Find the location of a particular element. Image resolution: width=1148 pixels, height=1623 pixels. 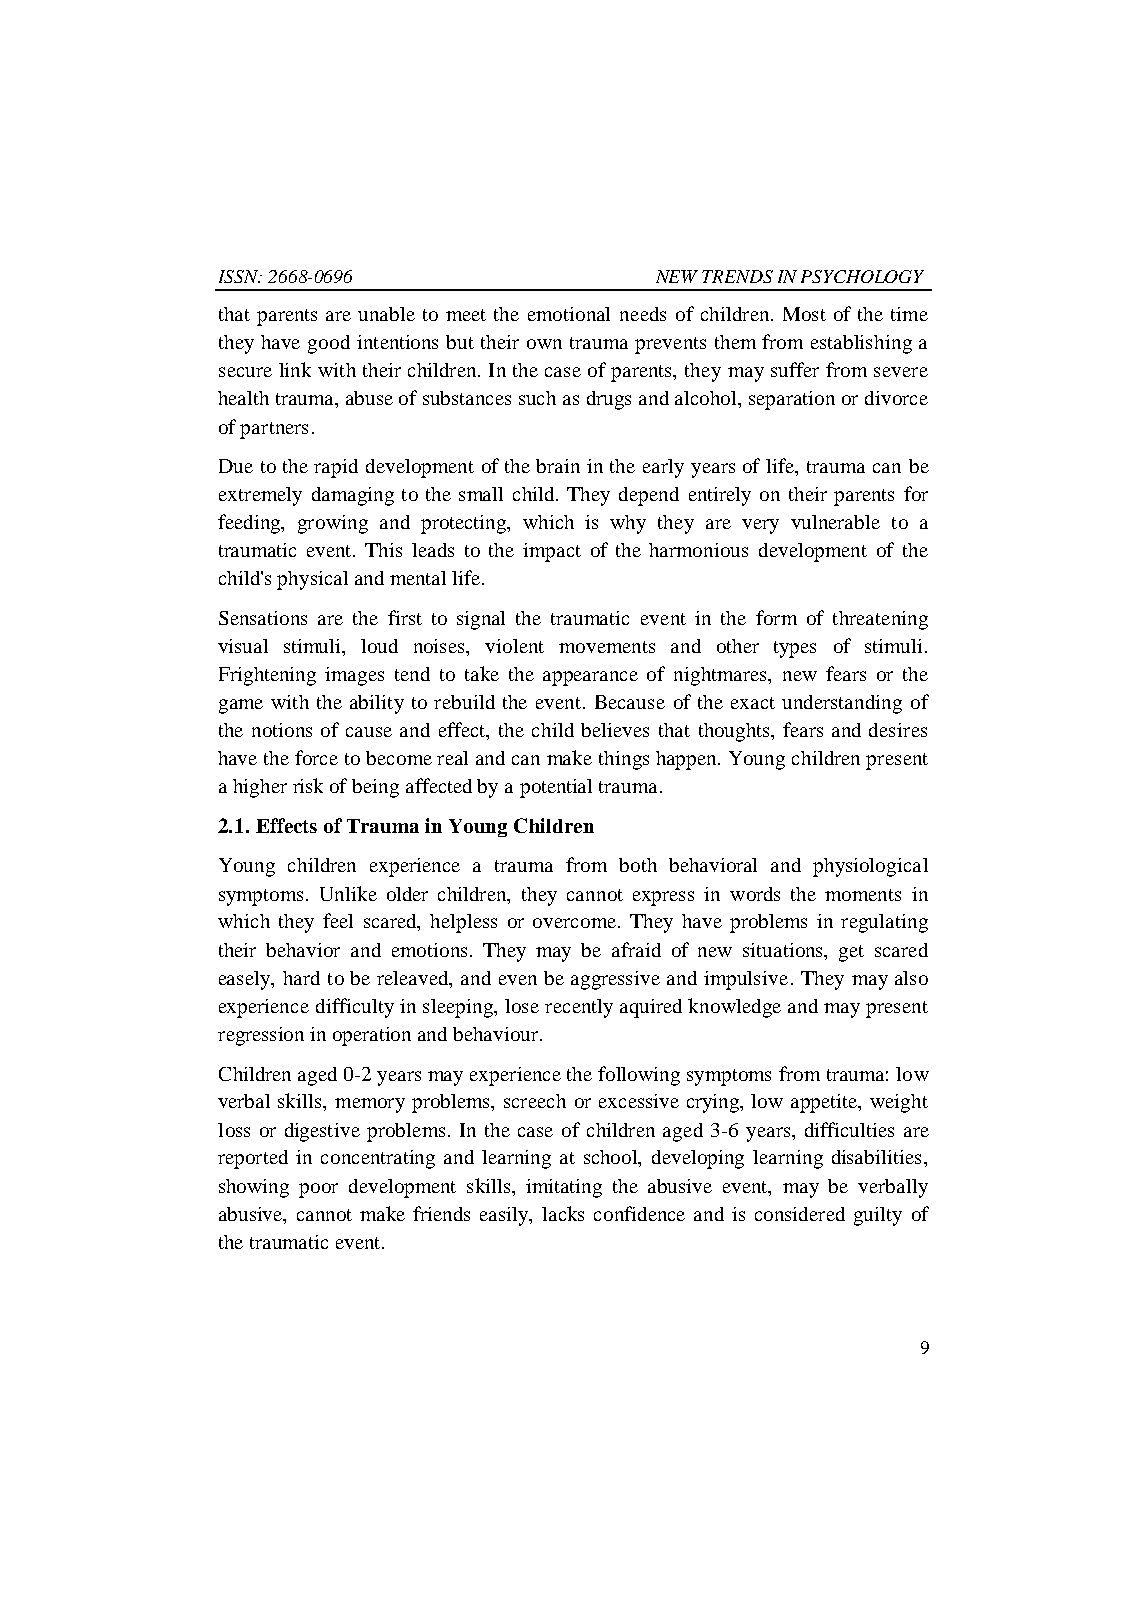

impact is located at coordinates (552, 552).
